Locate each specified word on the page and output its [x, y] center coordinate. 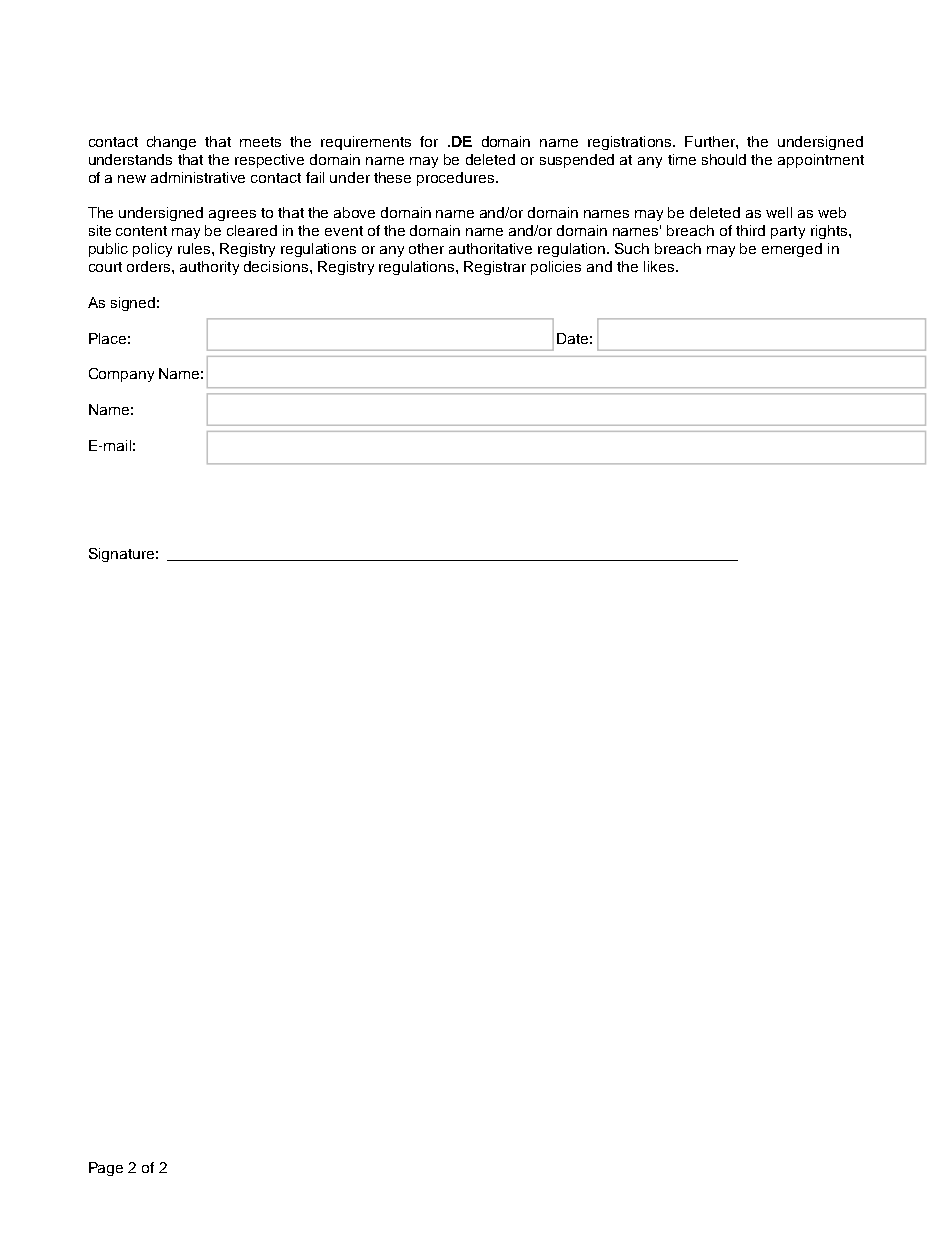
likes [659, 266]
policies [556, 268]
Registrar [495, 268]
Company [121, 375]
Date [572, 338]
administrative [198, 177]
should [724, 159]
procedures [455, 179]
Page [106, 1169]
